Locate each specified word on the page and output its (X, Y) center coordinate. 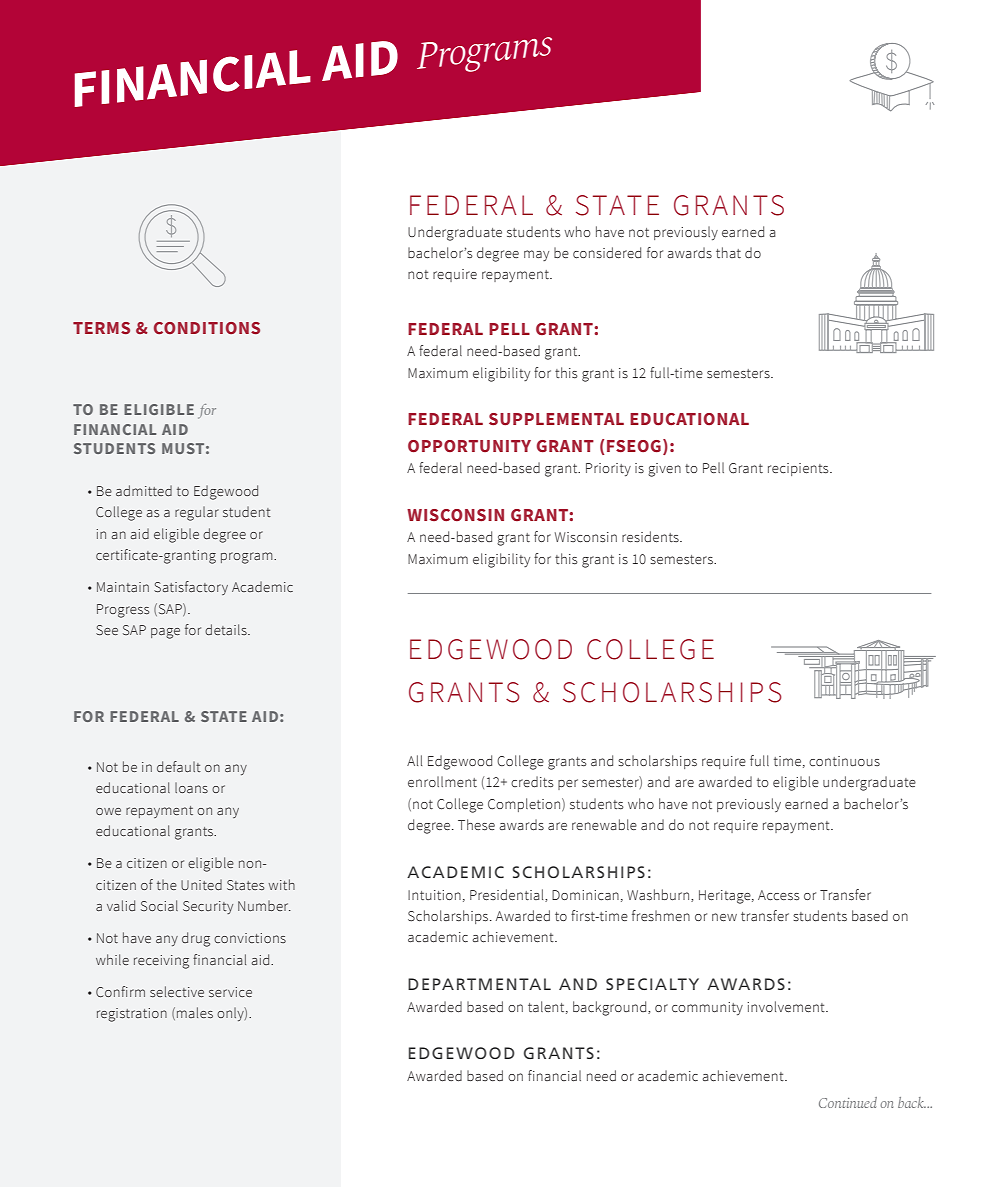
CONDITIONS (207, 328)
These (476, 825)
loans (191, 787)
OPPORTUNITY (469, 446)
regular (197, 513)
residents (651, 537)
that (728, 252)
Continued (848, 1102)
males (195, 1013)
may (536, 255)
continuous (844, 761)
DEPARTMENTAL (479, 984)
